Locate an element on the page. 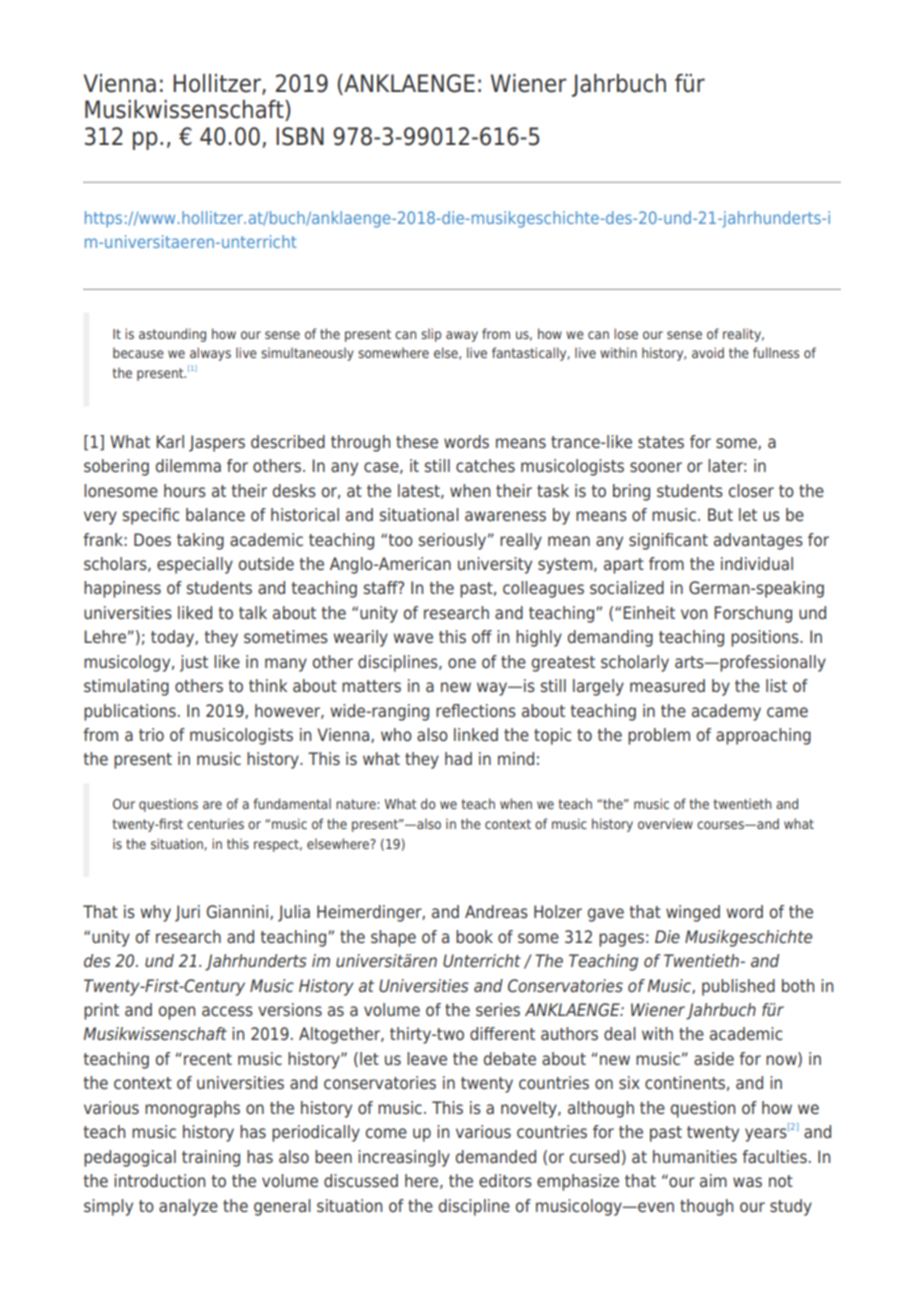 The image size is (924, 1308). overview is located at coordinates (665, 823).
